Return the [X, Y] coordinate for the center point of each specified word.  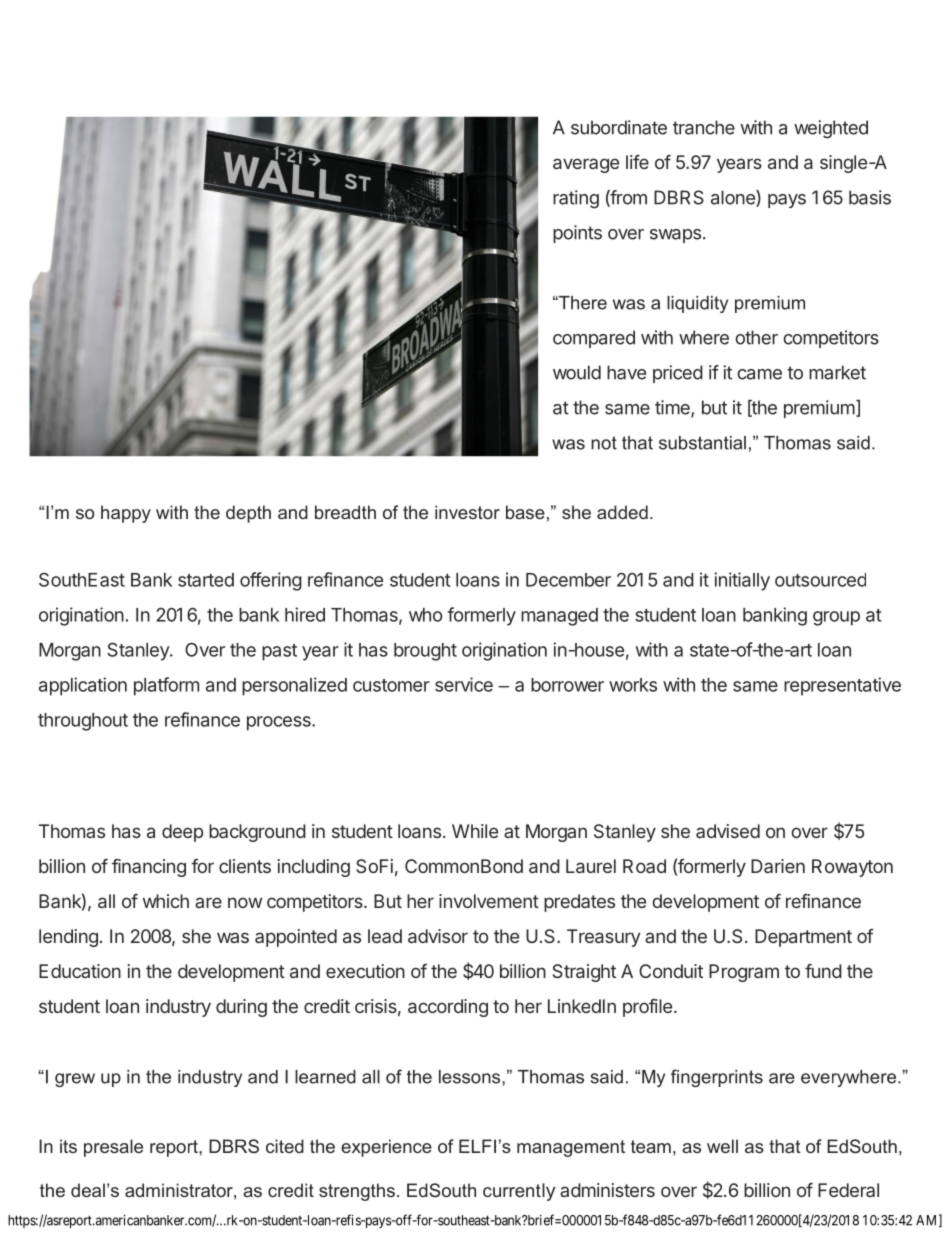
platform [166, 686]
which [166, 901]
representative [842, 686]
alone [734, 198]
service [464, 684]
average [586, 165]
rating [576, 199]
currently [519, 1192]
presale [113, 1148]
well [722, 1146]
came [759, 374]
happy [126, 514]
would [577, 372]
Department [803, 938]
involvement [489, 901]
